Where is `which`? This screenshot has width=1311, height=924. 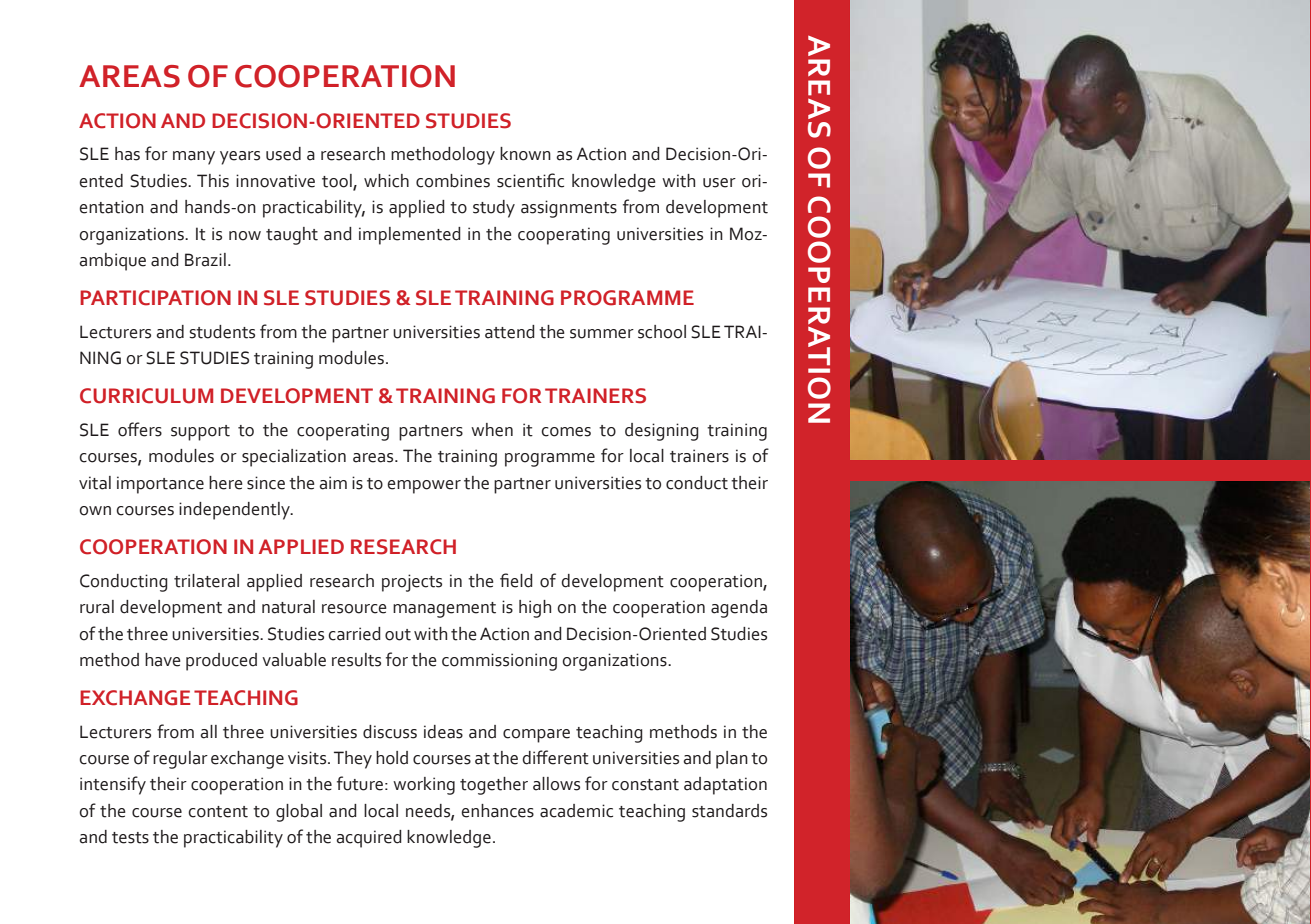 which is located at coordinates (386, 181).
